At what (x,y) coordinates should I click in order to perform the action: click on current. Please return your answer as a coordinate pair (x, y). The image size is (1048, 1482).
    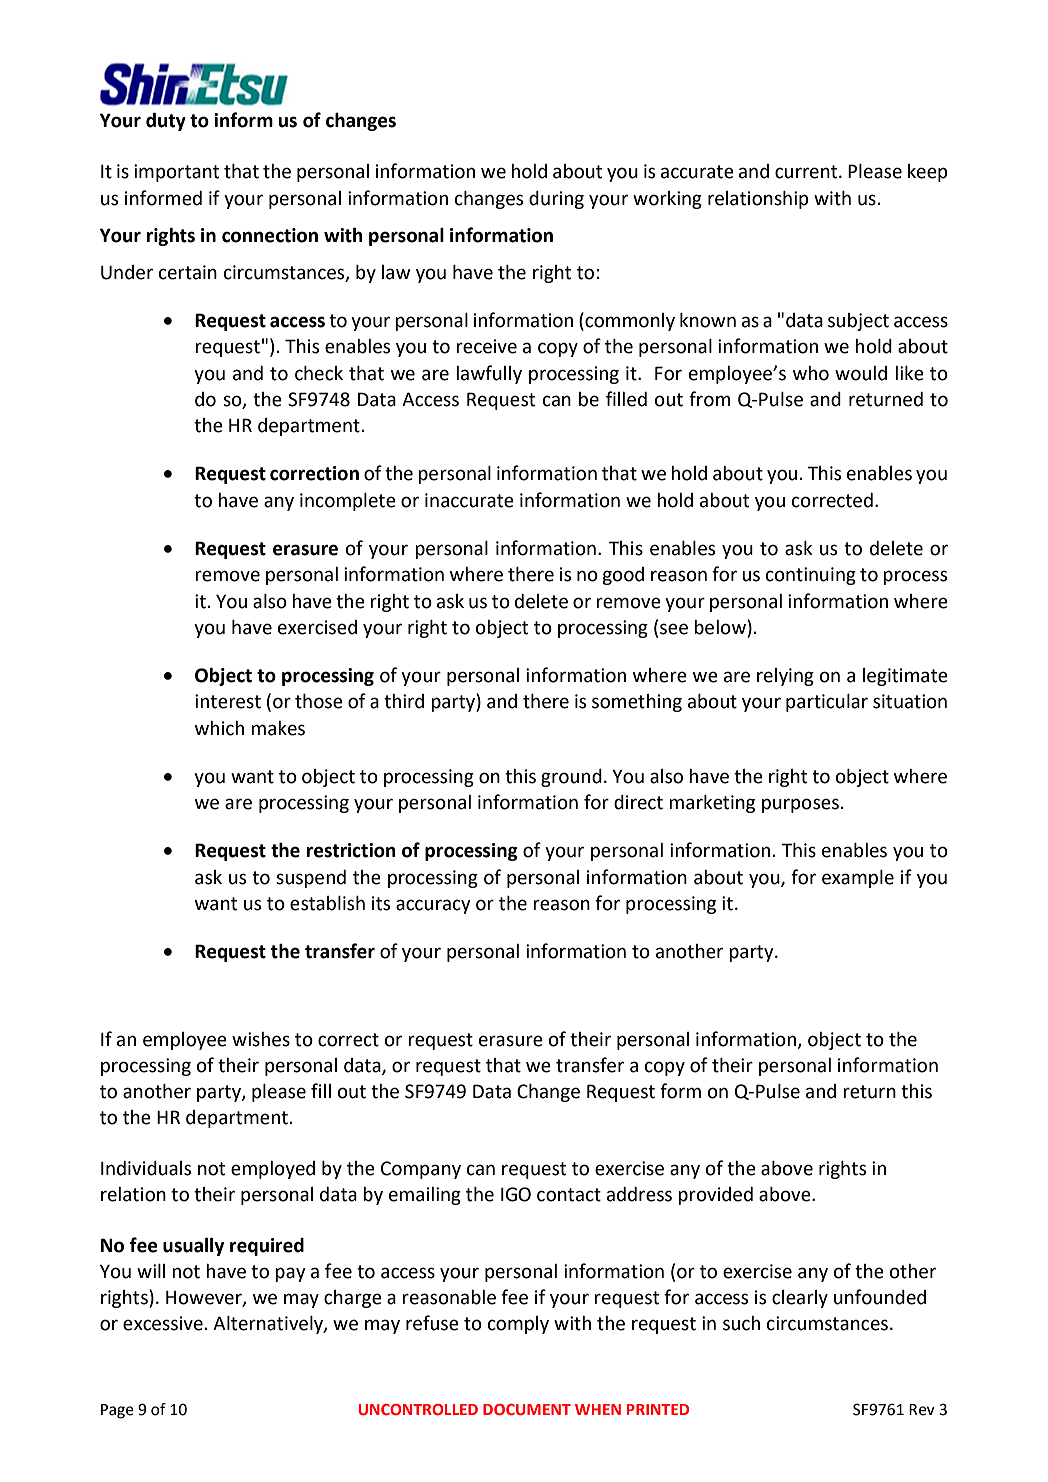
    Looking at the image, I should click on (807, 172).
